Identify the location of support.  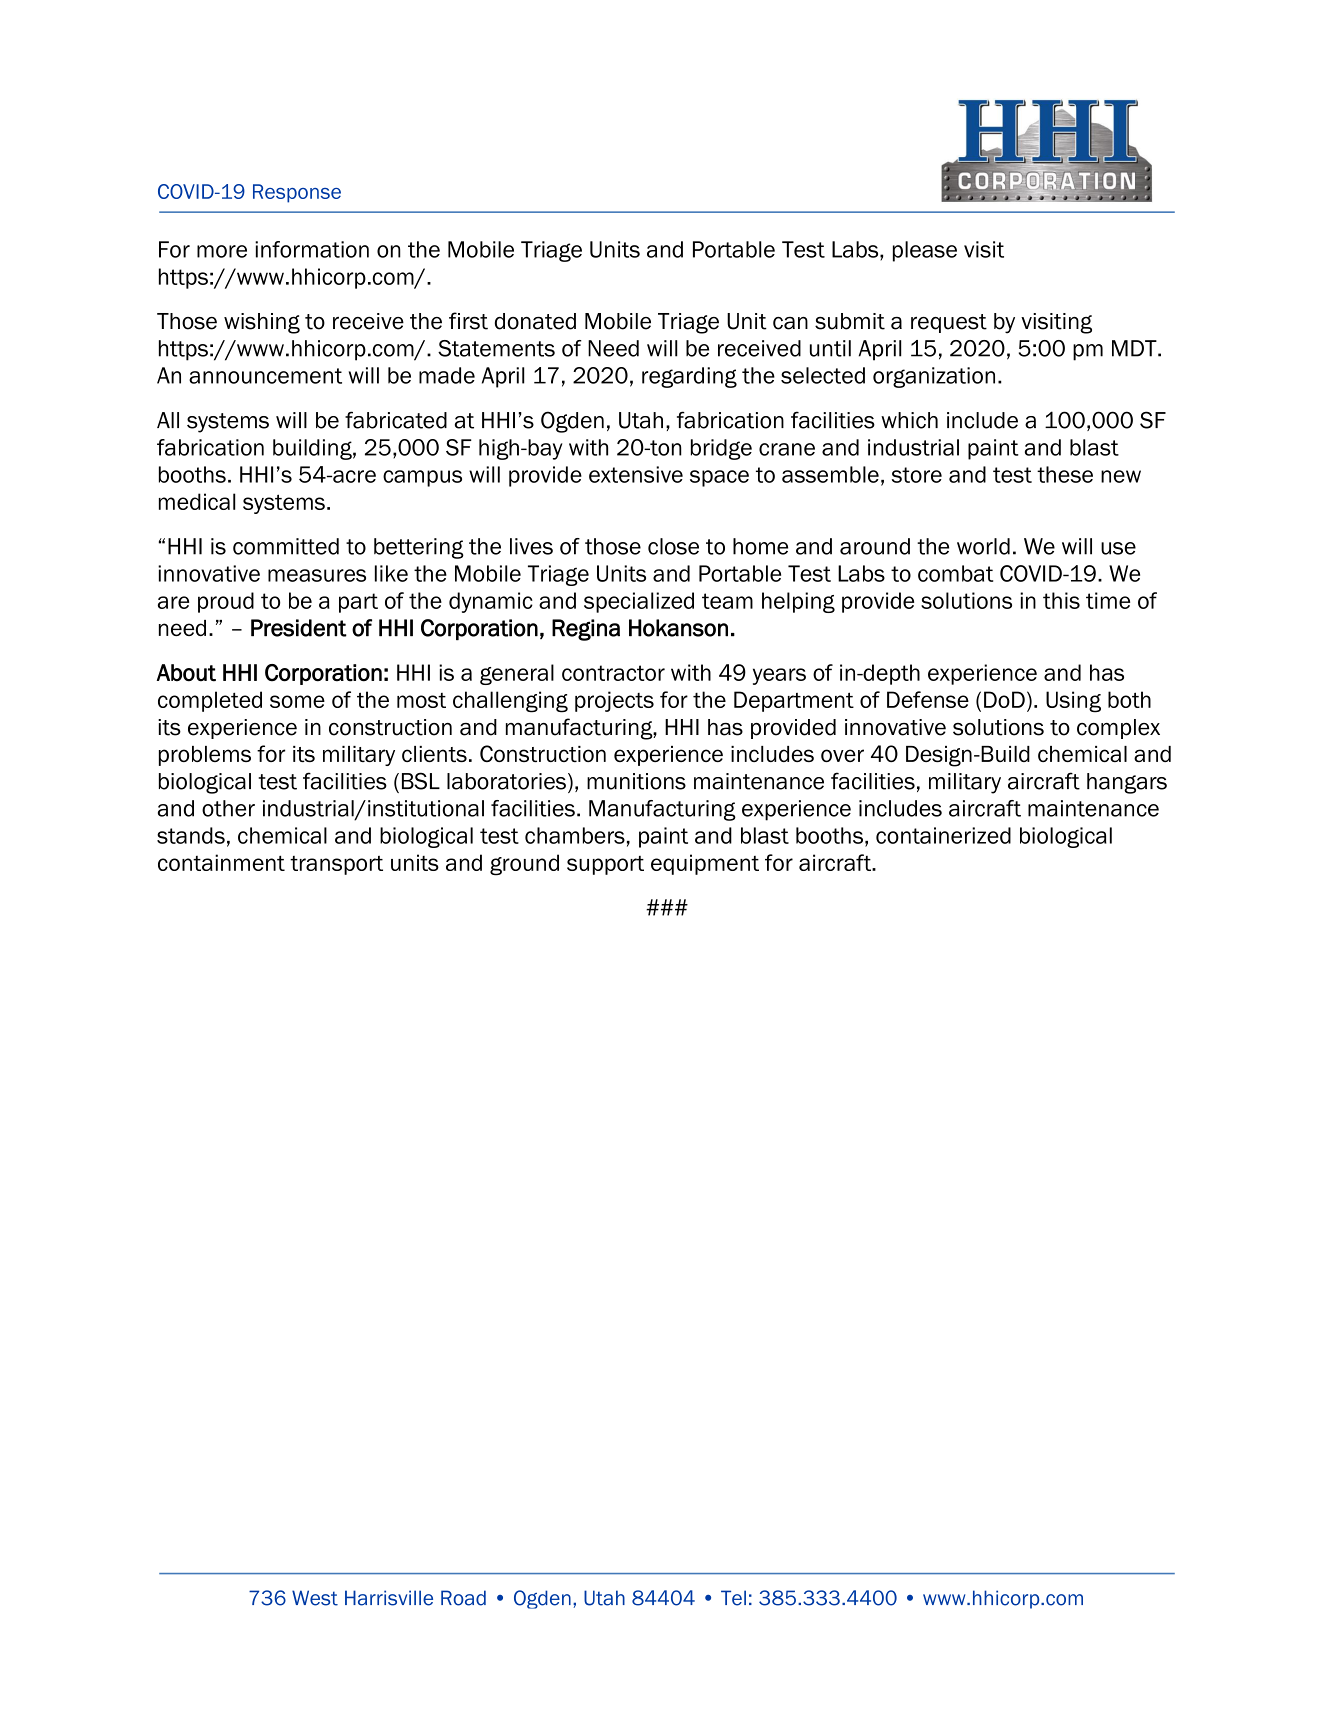
(605, 865).
